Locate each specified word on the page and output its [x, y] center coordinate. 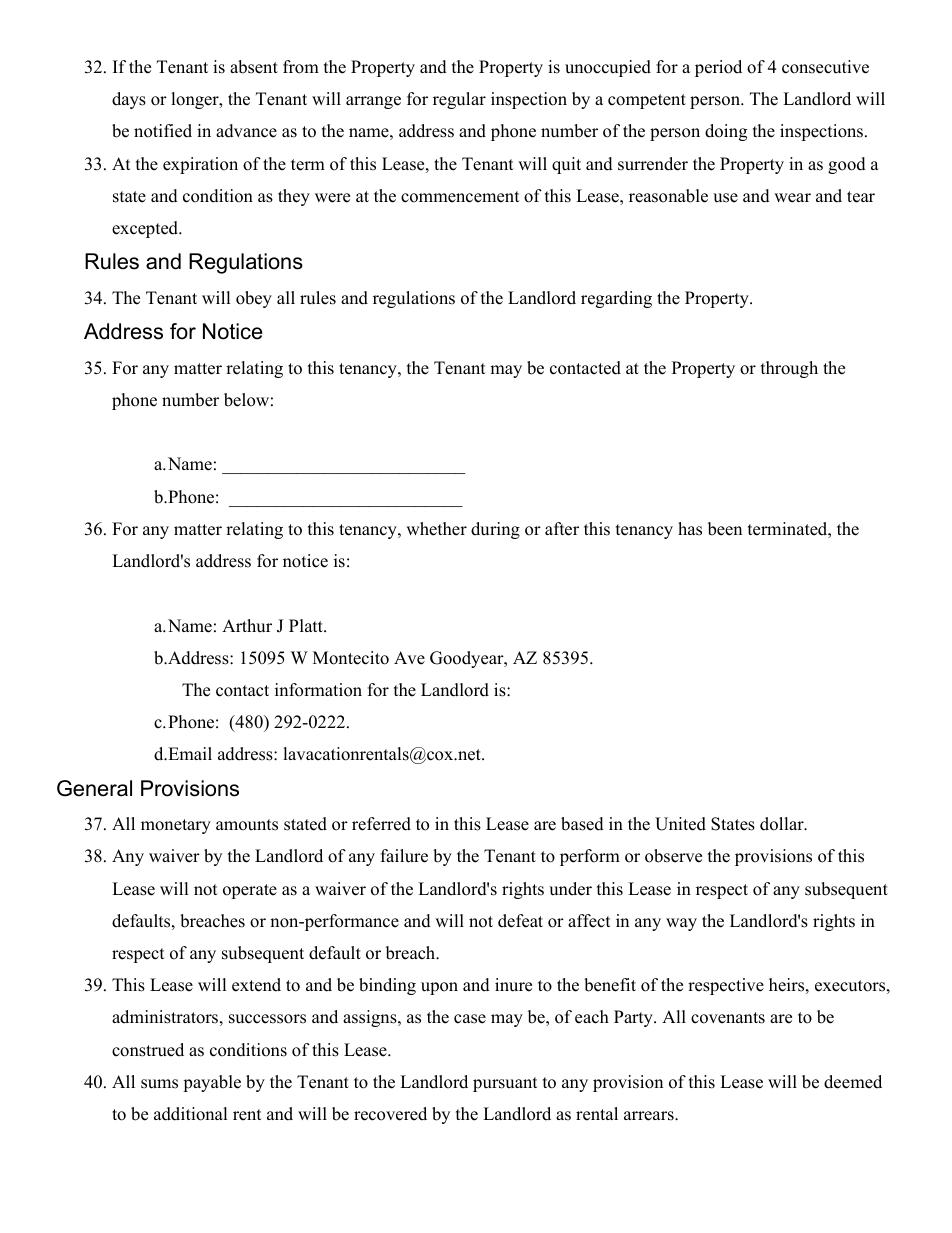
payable [212, 1083]
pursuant [505, 1084]
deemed [853, 1082]
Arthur [247, 626]
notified [163, 131]
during [495, 530]
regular [459, 100]
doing [726, 132]
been [725, 529]
